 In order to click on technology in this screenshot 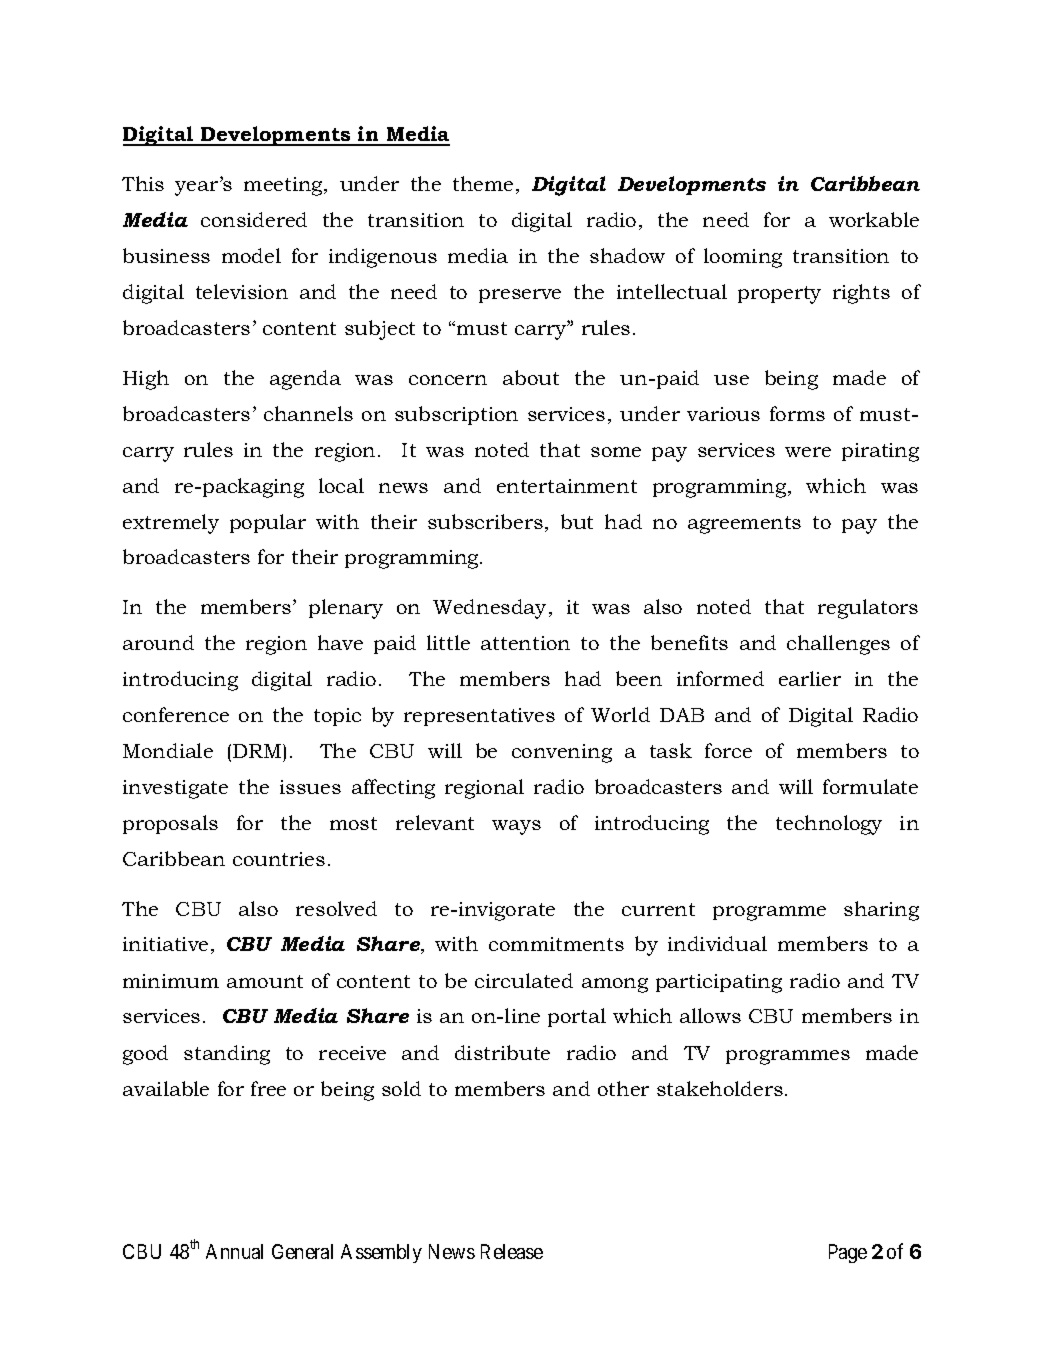, I will do `click(829, 825)`.
